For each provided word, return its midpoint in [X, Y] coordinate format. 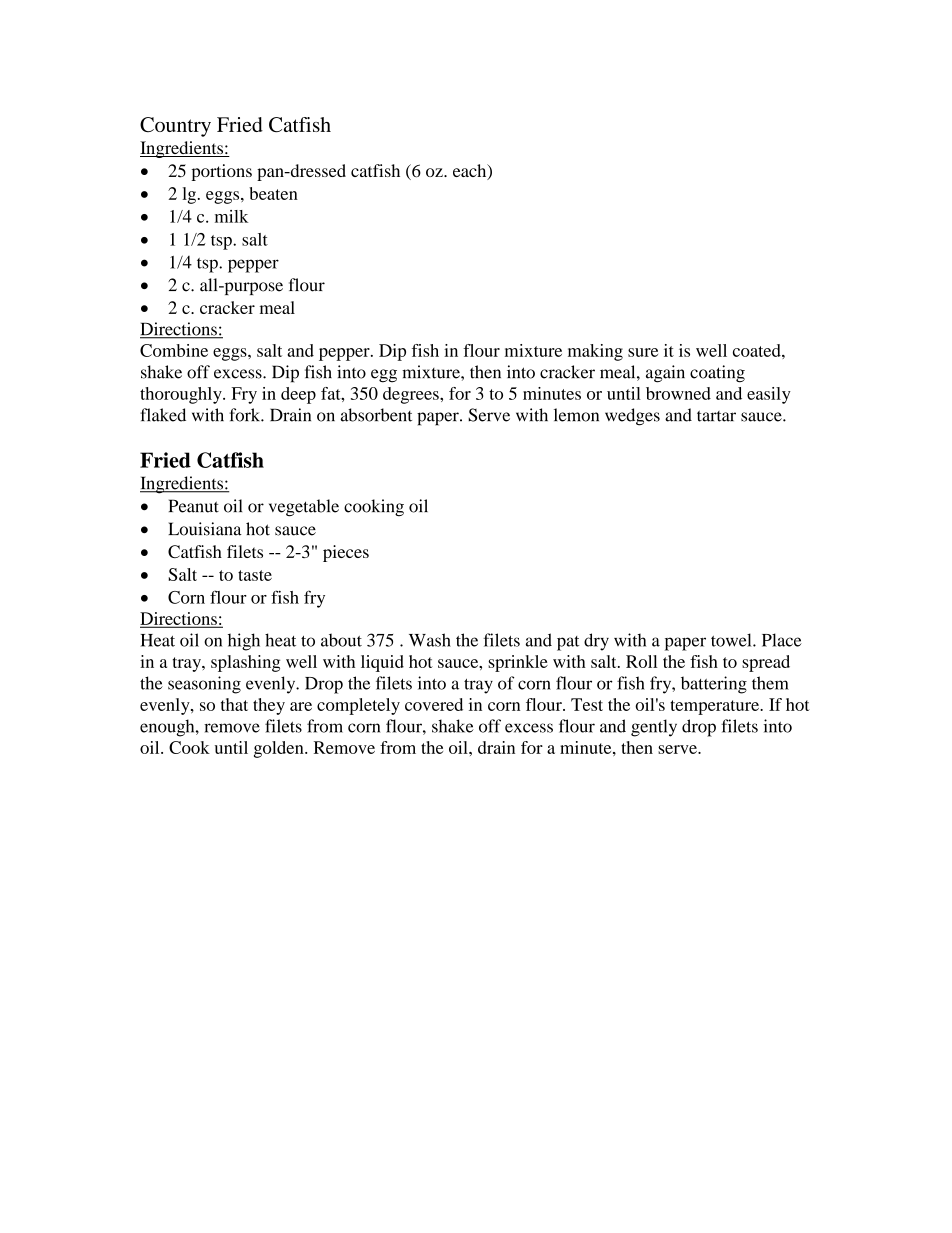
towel [732, 640]
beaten [273, 193]
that [234, 704]
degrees [412, 395]
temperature [715, 707]
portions [221, 172]
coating [717, 374]
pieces [346, 553]
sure [643, 352]
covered [434, 704]
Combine [174, 350]
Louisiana [205, 529]
